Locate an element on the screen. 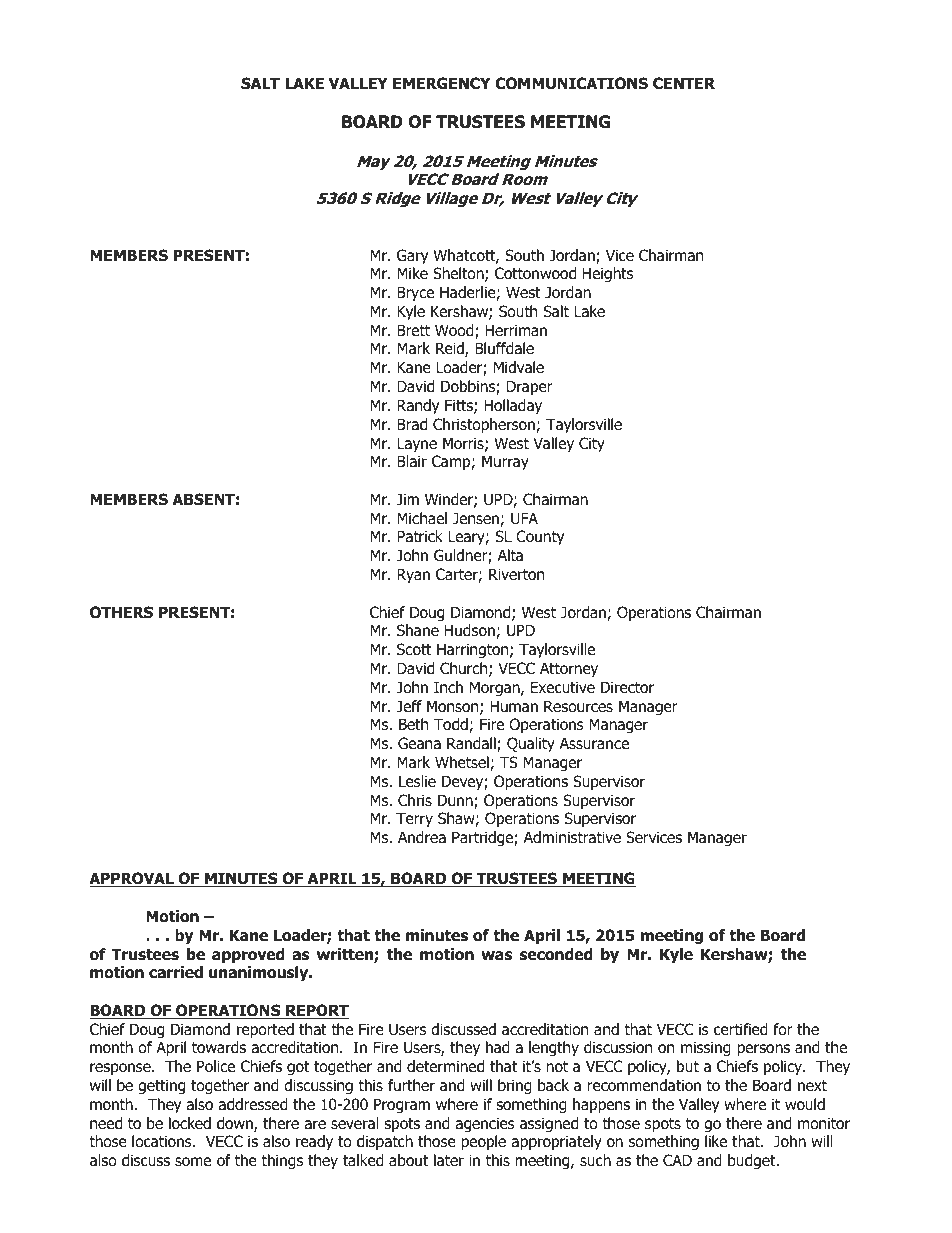 Image resolution: width=952 pixels, height=1233 pixels. EMERGENCY is located at coordinates (441, 83).
